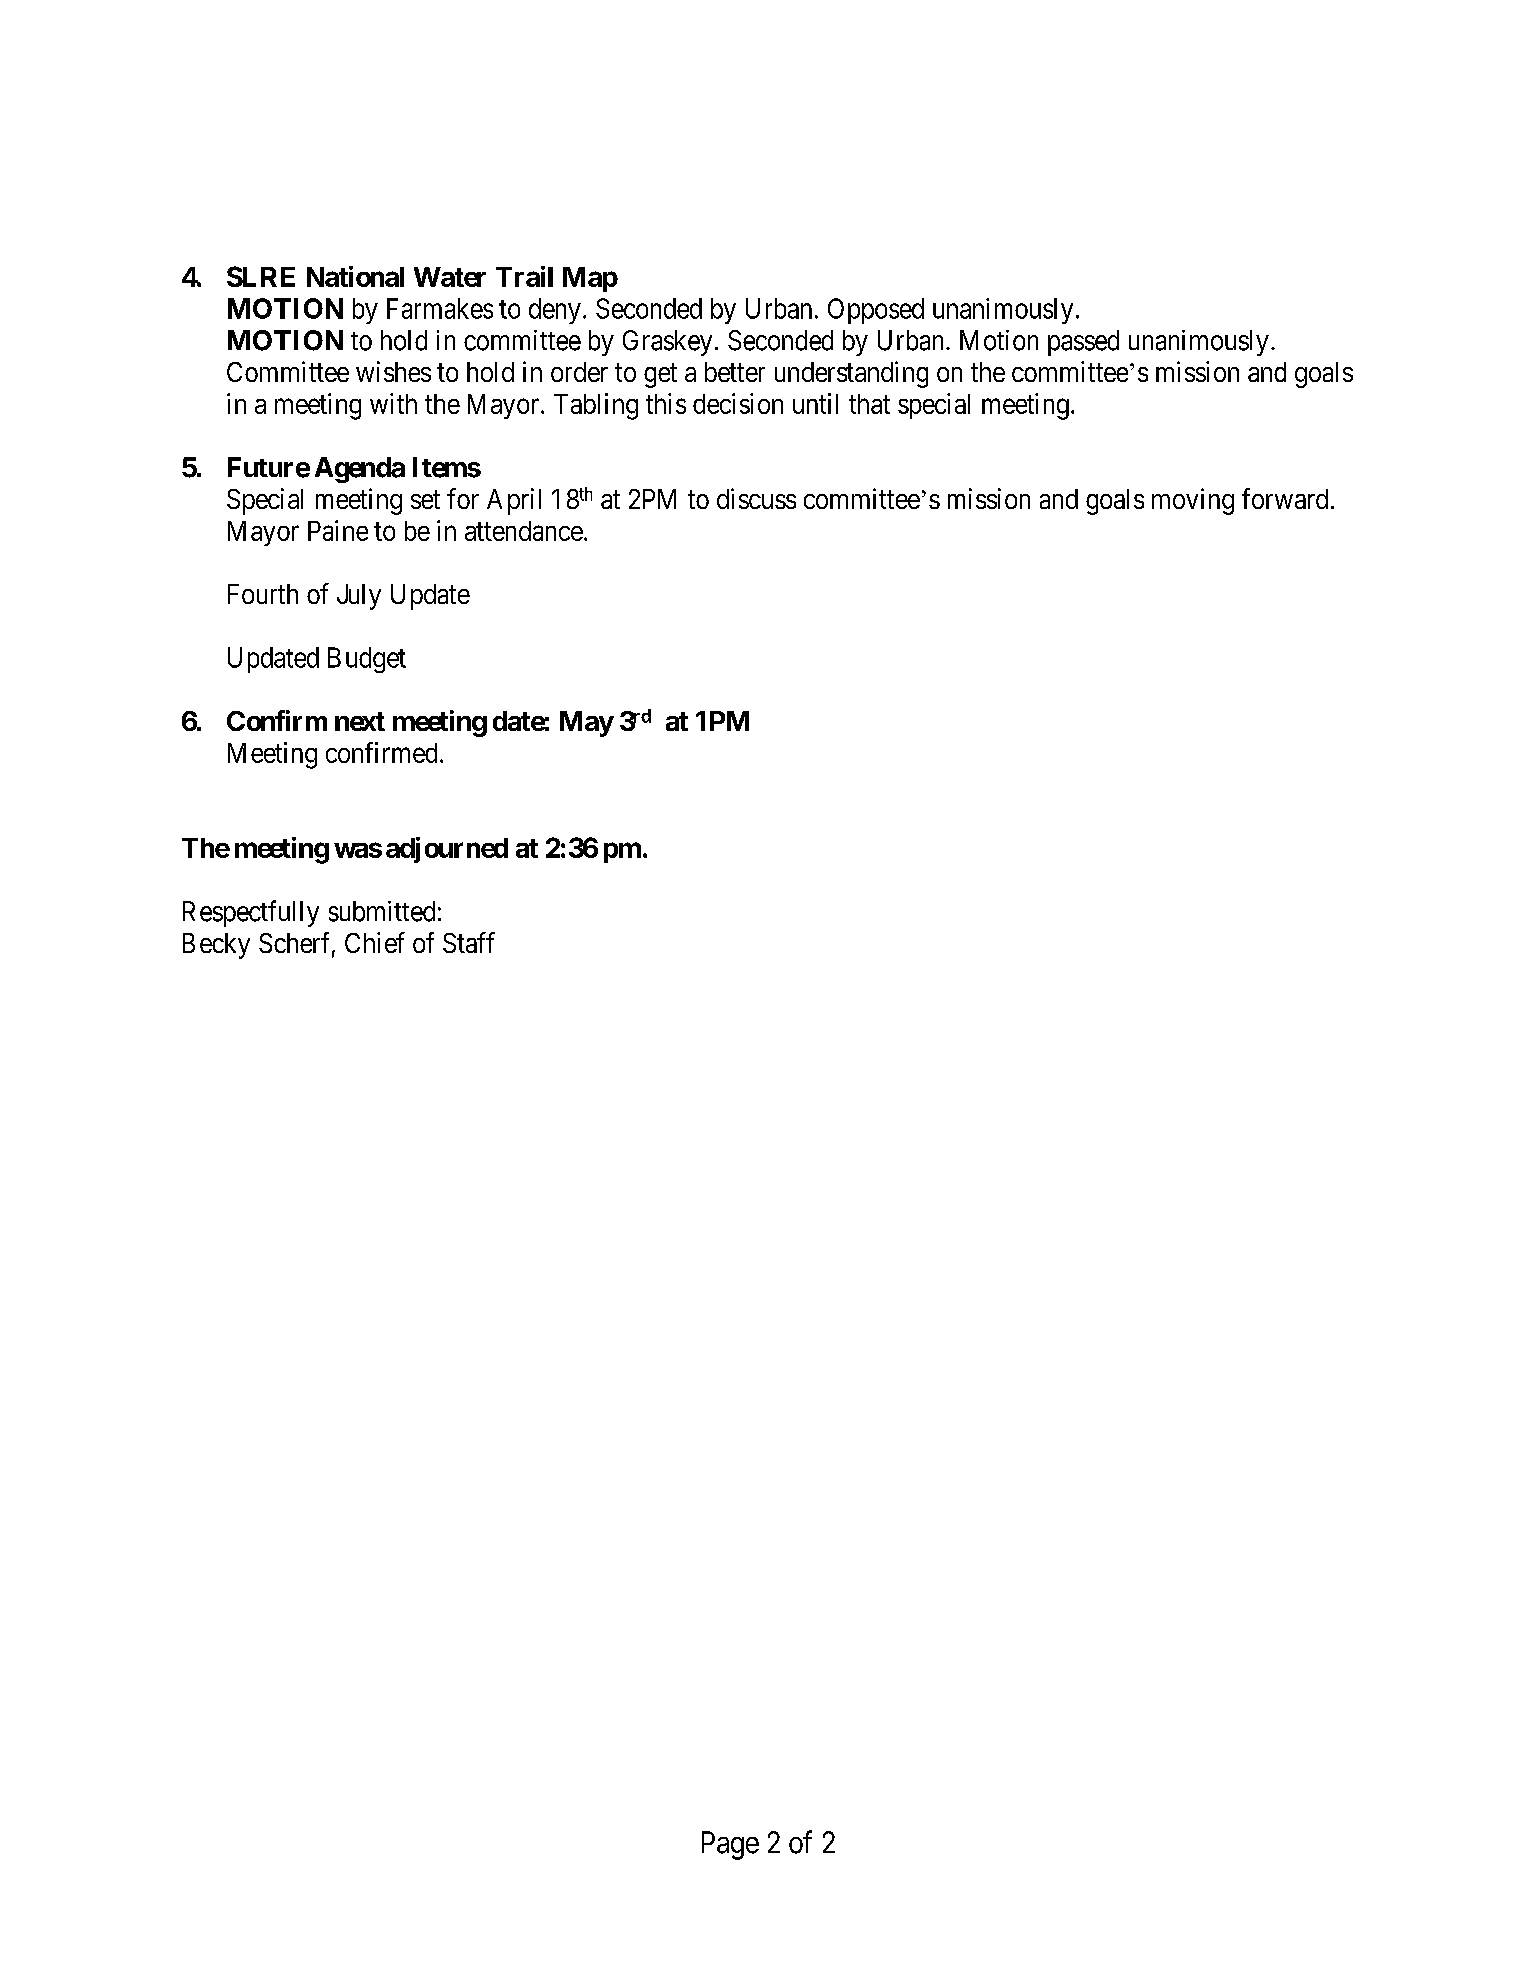 The width and height of the screenshot is (1535, 1986). Describe the element at coordinates (382, 911) in the screenshot. I see `submitted` at that location.
